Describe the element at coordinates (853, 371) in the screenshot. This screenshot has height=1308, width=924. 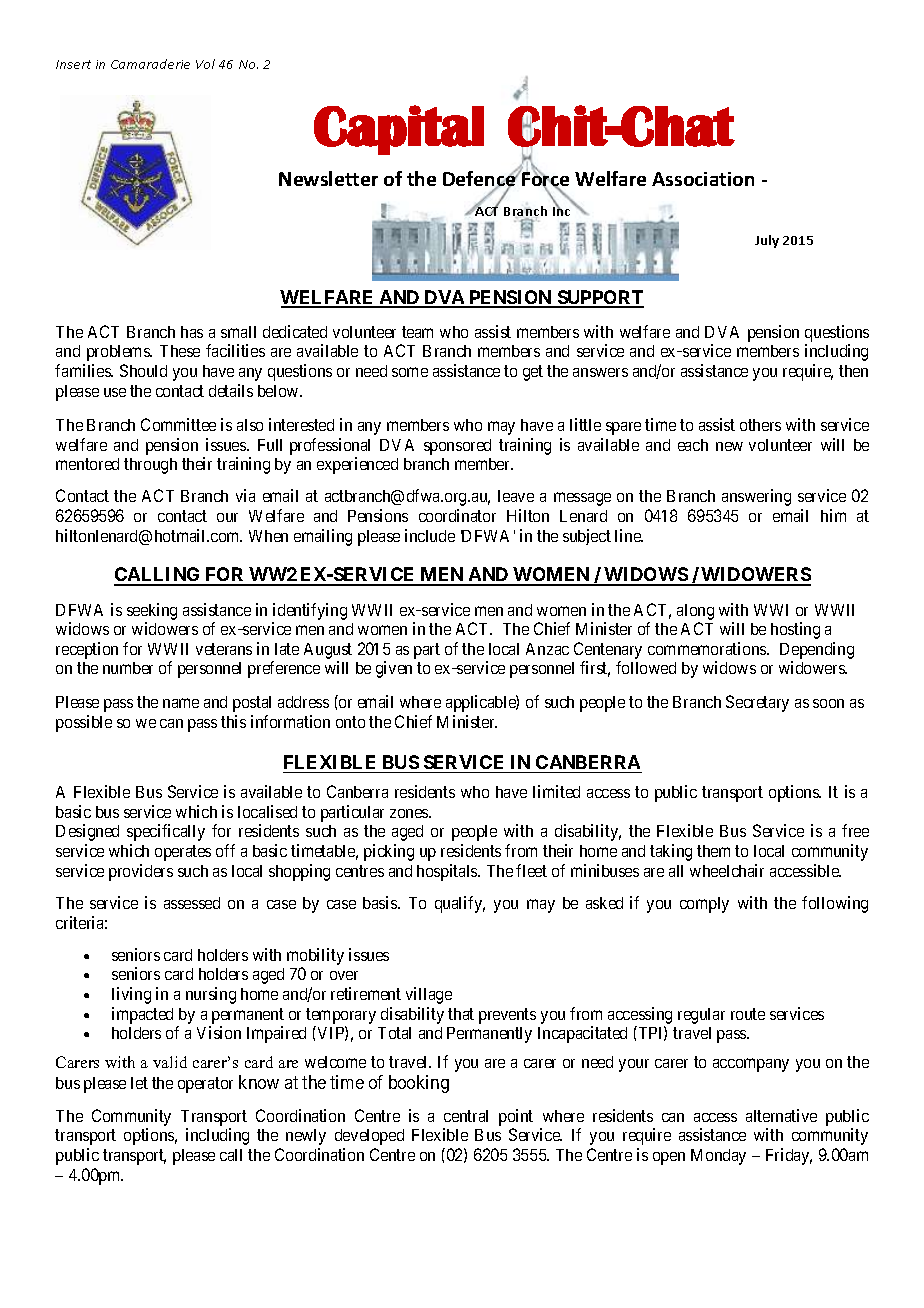
I see `then` at that location.
